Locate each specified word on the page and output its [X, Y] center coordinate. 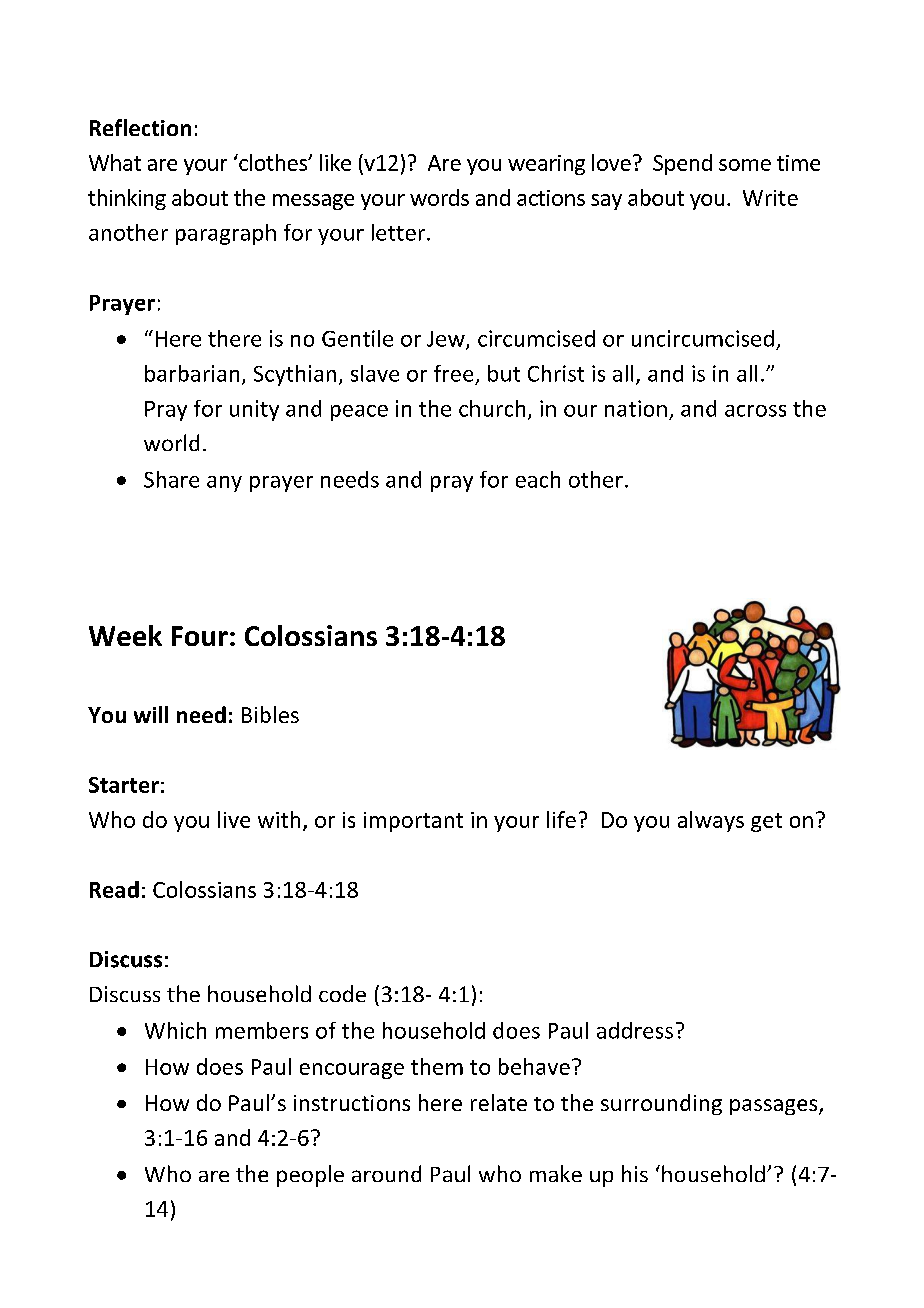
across [755, 411]
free [453, 373]
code [342, 993]
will [151, 714]
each [538, 479]
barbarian [192, 373]
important [413, 822]
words [439, 197]
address [635, 1030]
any [224, 484]
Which [175, 1030]
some [745, 165]
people [310, 1176]
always [711, 821]
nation [636, 408]
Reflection [140, 127]
